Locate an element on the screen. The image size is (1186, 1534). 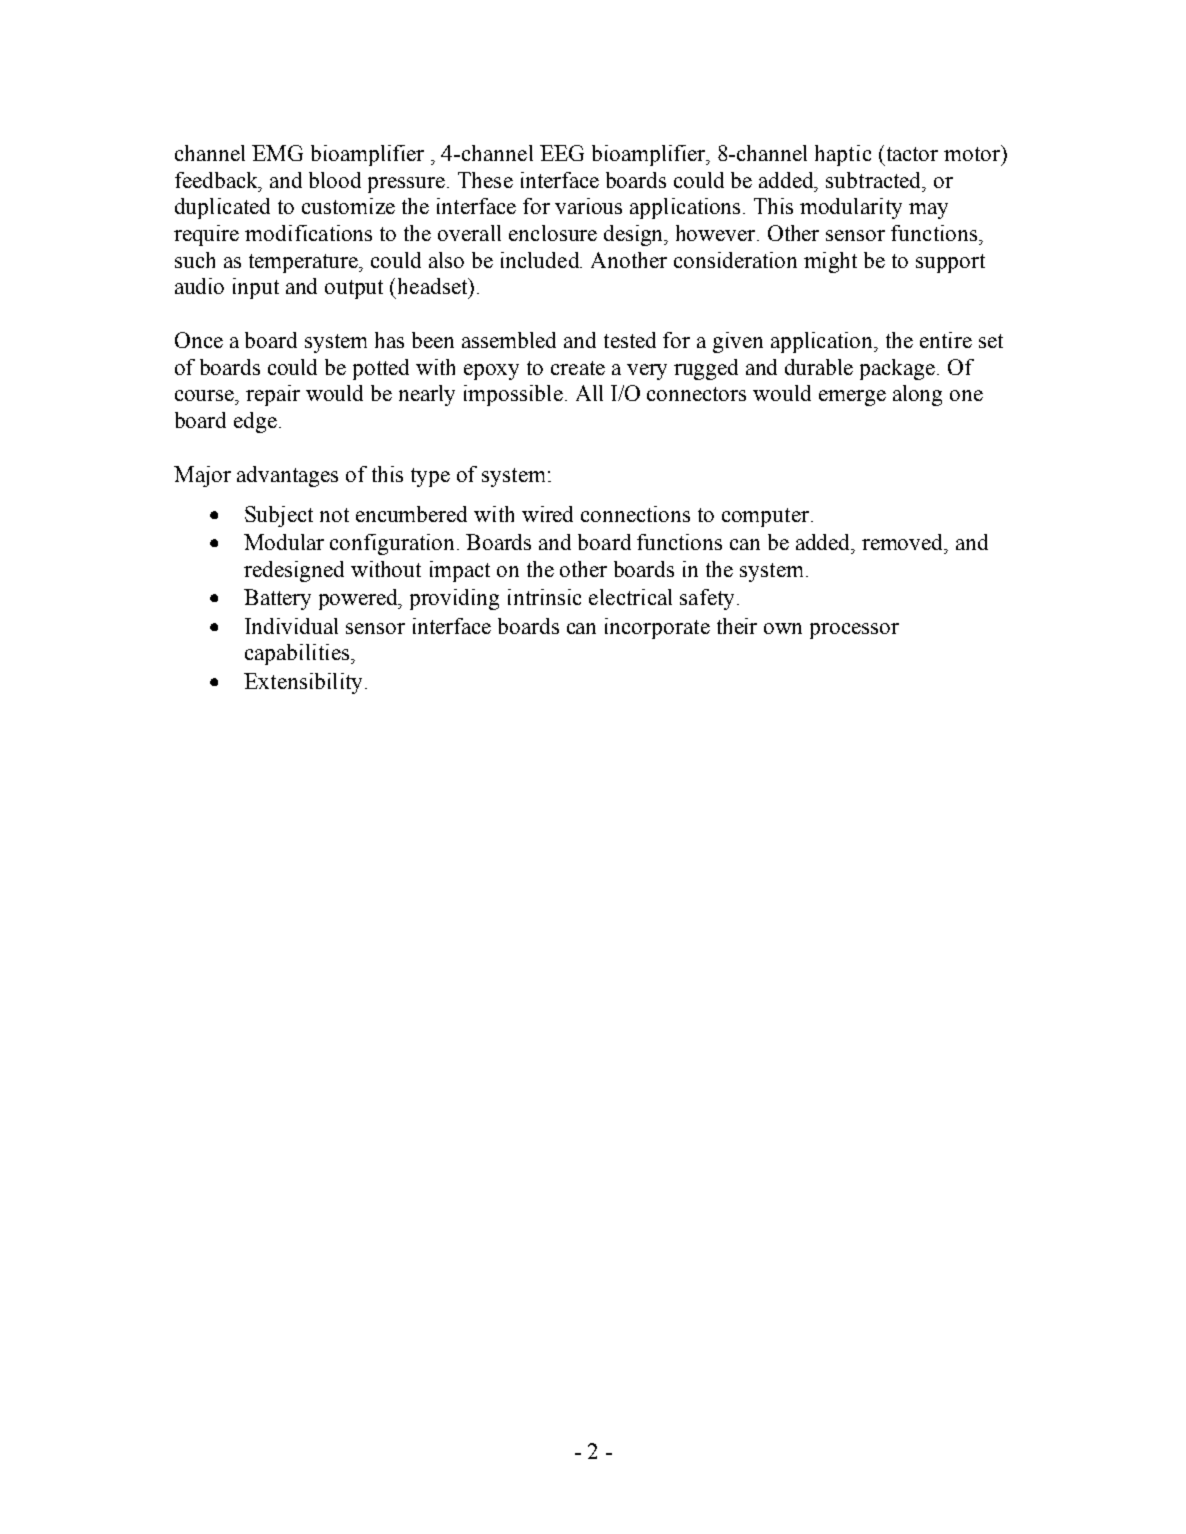
incorporate is located at coordinates (657, 628).
